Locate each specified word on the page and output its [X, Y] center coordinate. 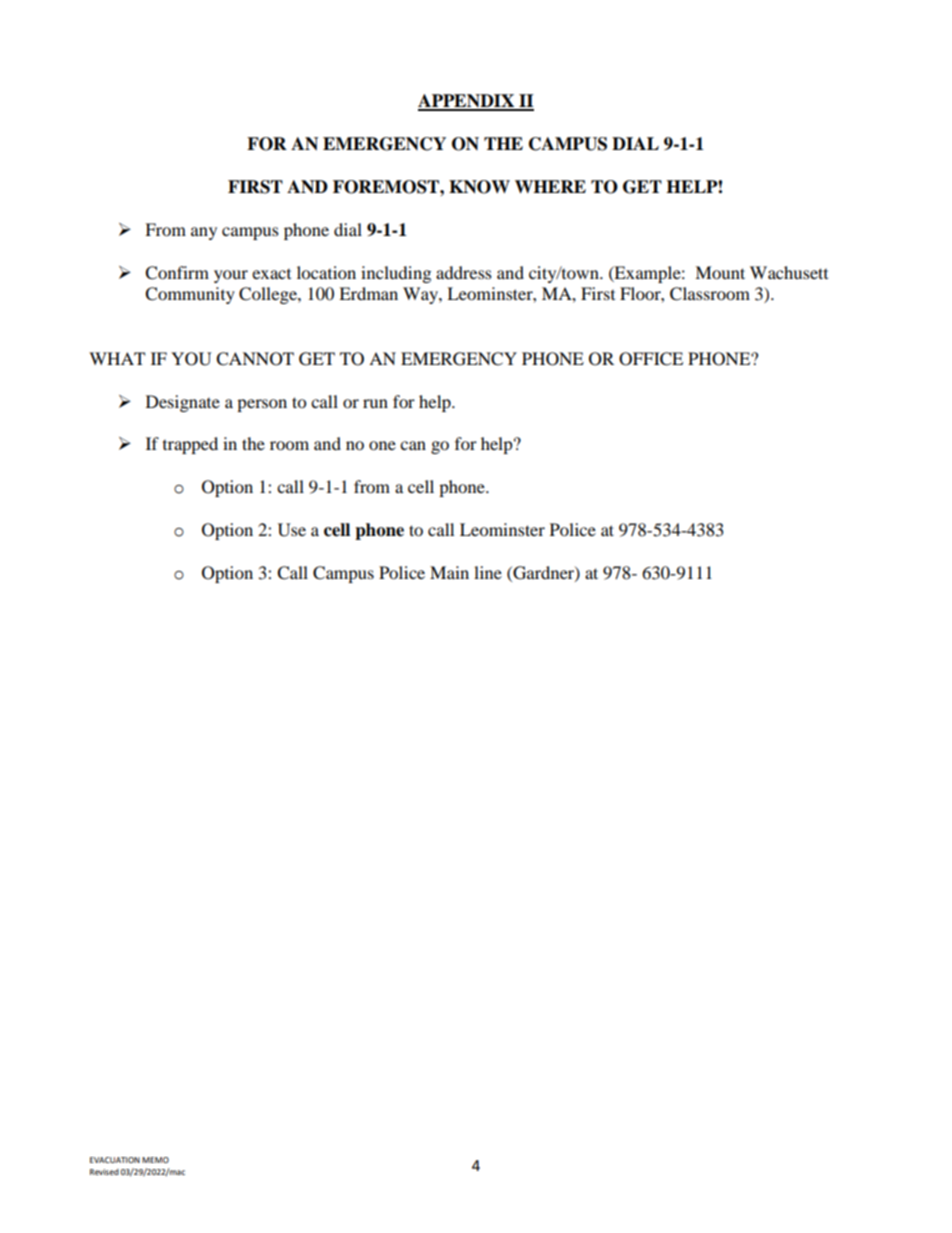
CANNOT [255, 359]
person [262, 405]
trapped [190, 445]
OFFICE [651, 359]
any [204, 233]
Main [449, 572]
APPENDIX [467, 102]
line [488, 572]
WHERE [550, 186]
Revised [104, 1172]
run [375, 403]
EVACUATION [115, 1160]
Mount [720, 272]
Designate [183, 403]
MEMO [155, 1160]
